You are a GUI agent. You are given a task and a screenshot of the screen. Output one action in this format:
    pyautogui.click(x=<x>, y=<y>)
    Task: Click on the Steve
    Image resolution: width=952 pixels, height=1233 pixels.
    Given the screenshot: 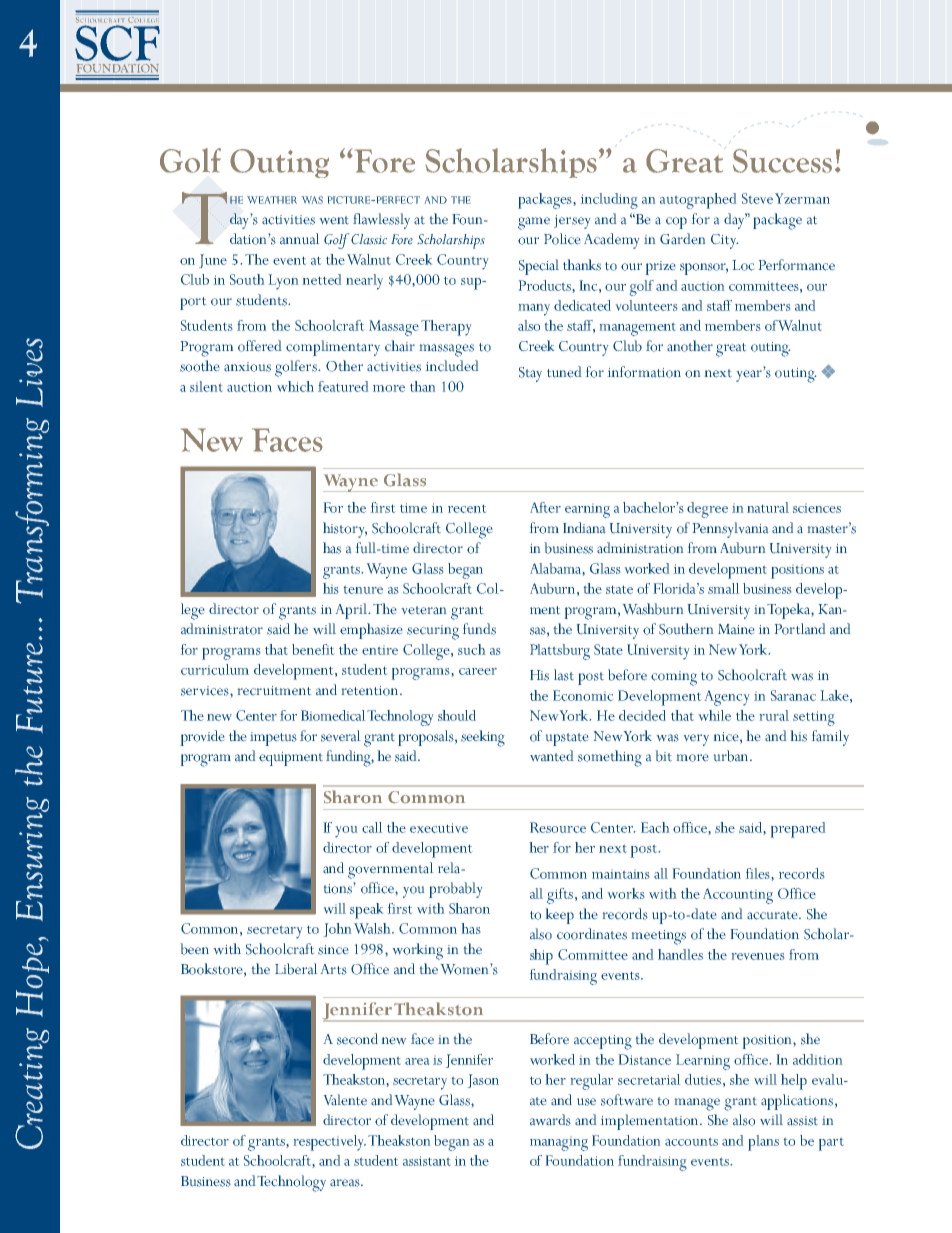 What is the action you would take?
    pyautogui.click(x=757, y=198)
